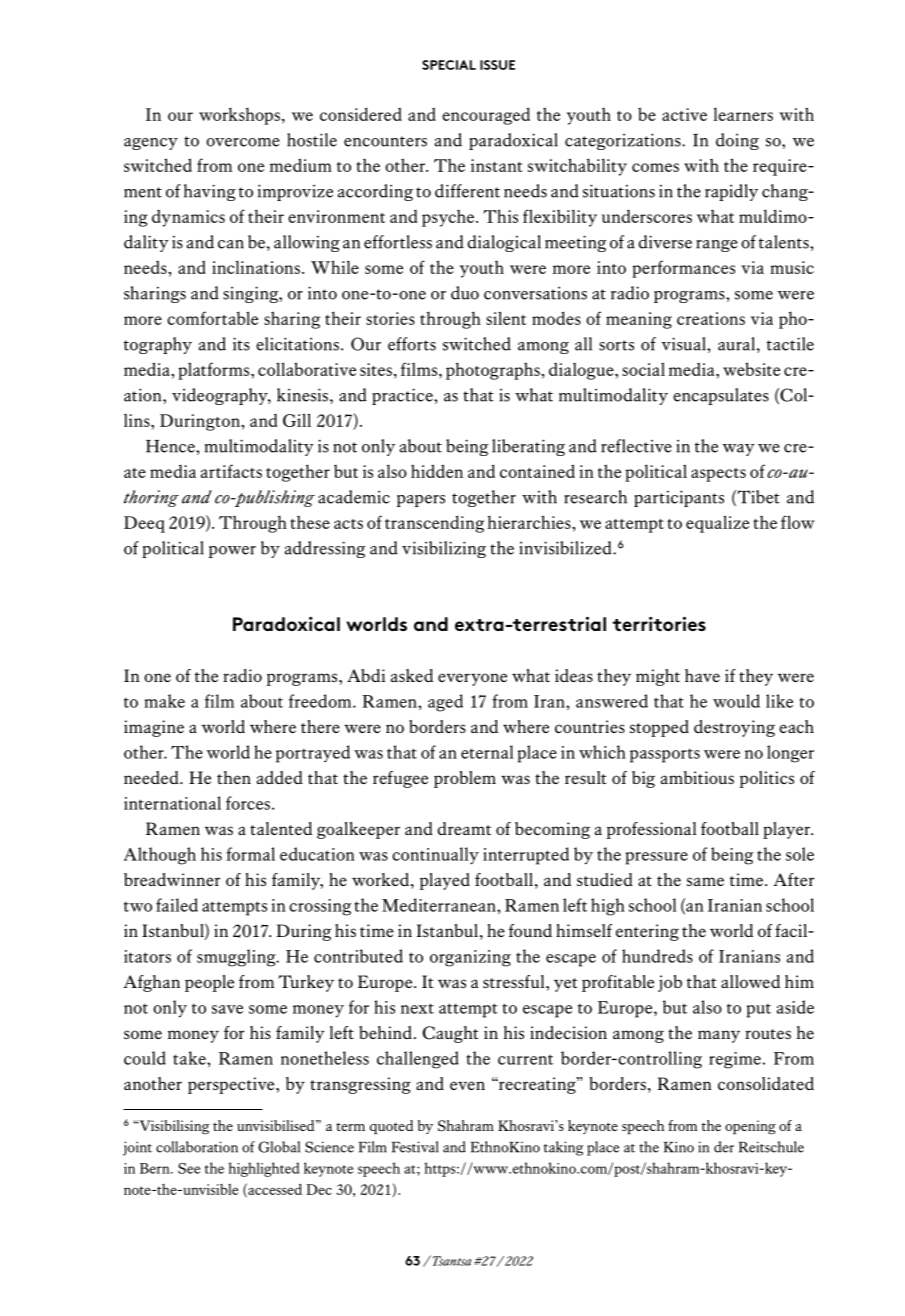 Image resolution: width=905 pixels, height=1316 pixels. Describe the element at coordinates (750, 1127) in the document. I see `opening` at that location.
